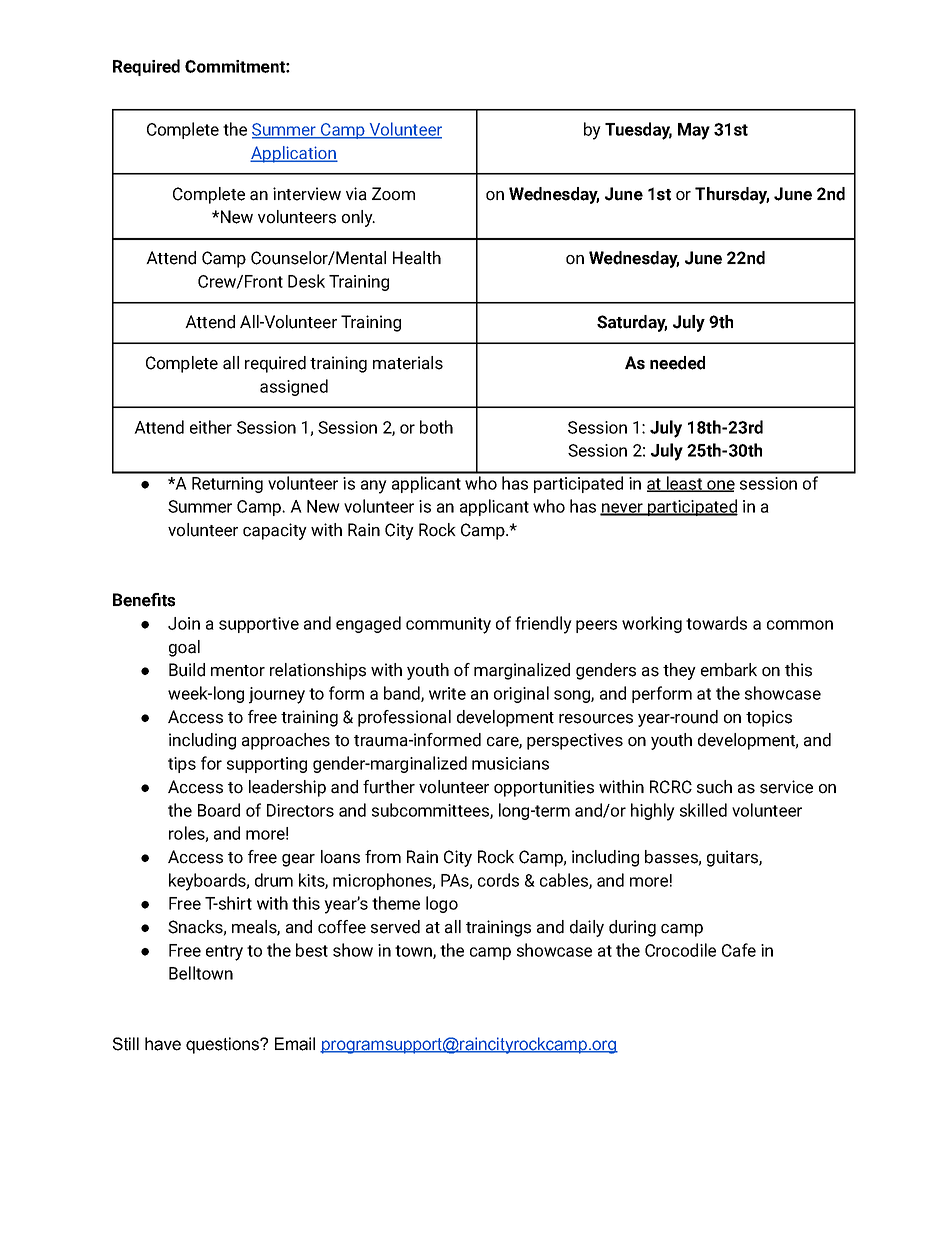  What do you see at coordinates (294, 154) in the screenshot?
I see `Application` at bounding box center [294, 154].
